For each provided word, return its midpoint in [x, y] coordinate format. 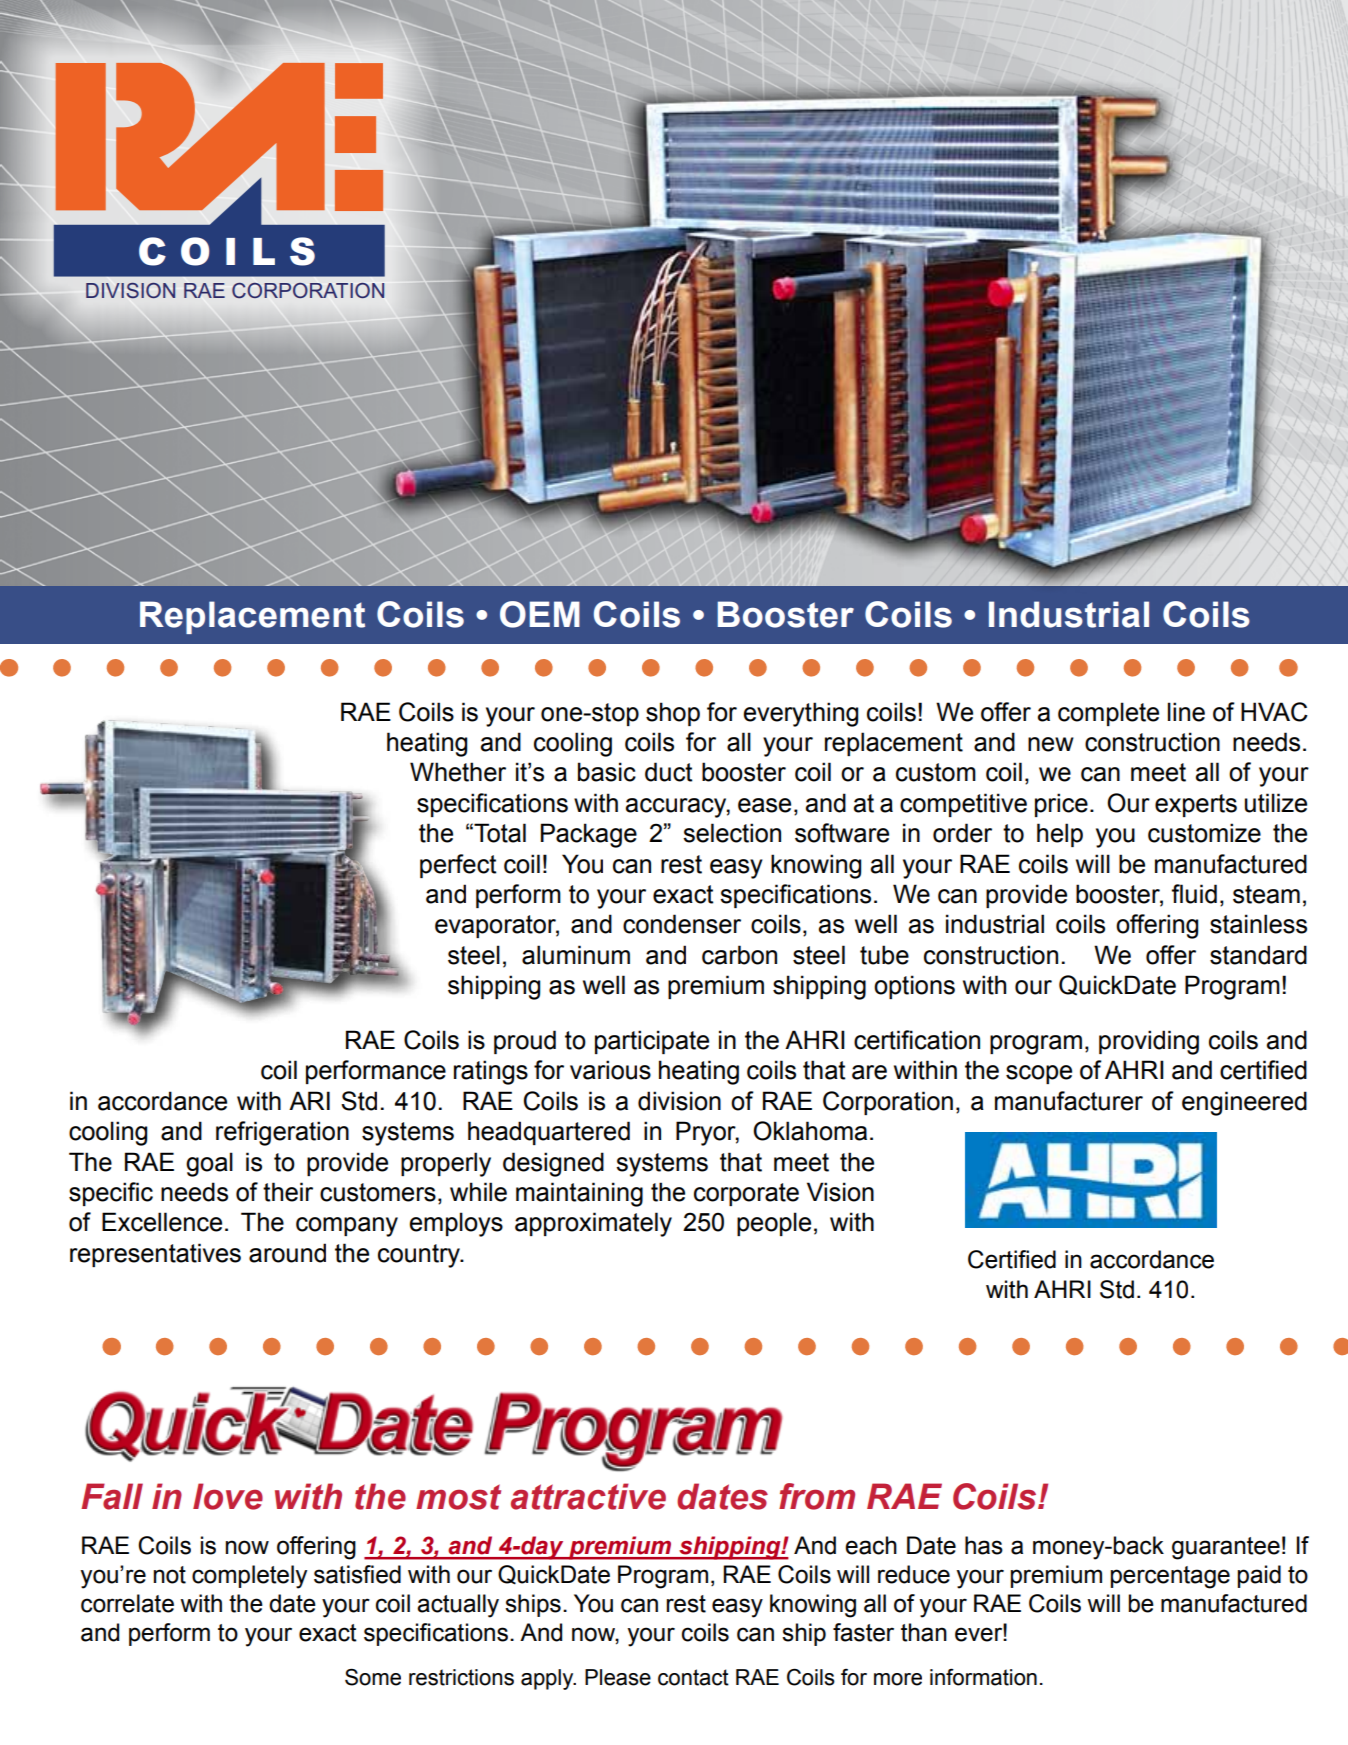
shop [673, 714]
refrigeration [282, 1133]
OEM [540, 614]
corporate [746, 1194]
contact [693, 1677]
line [1186, 712]
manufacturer [1069, 1101]
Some [373, 1677]
